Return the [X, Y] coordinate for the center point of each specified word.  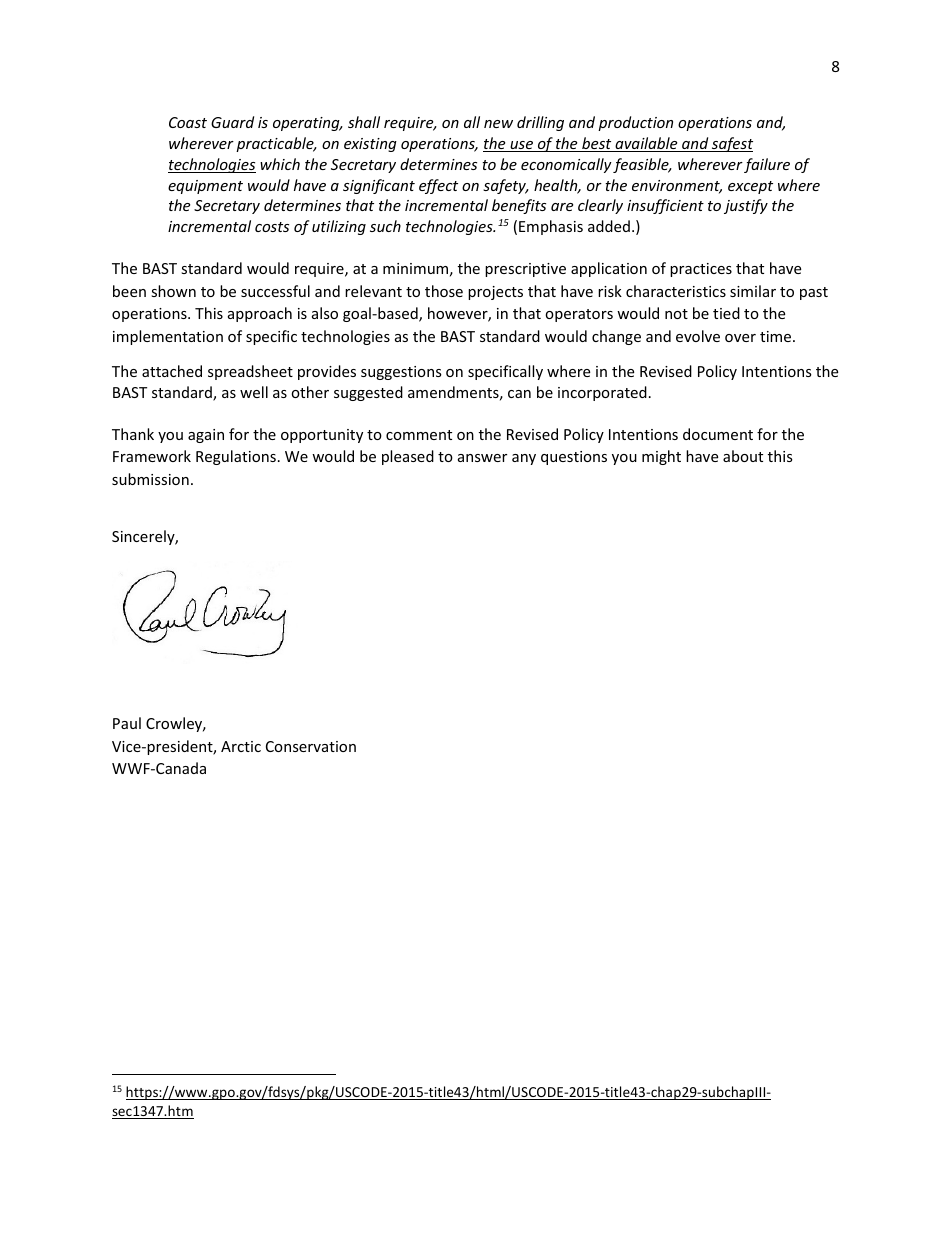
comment [419, 435]
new [498, 124]
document [718, 434]
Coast [188, 122]
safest [731, 144]
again [206, 436]
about [743, 456]
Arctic [241, 746]
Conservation [311, 746]
